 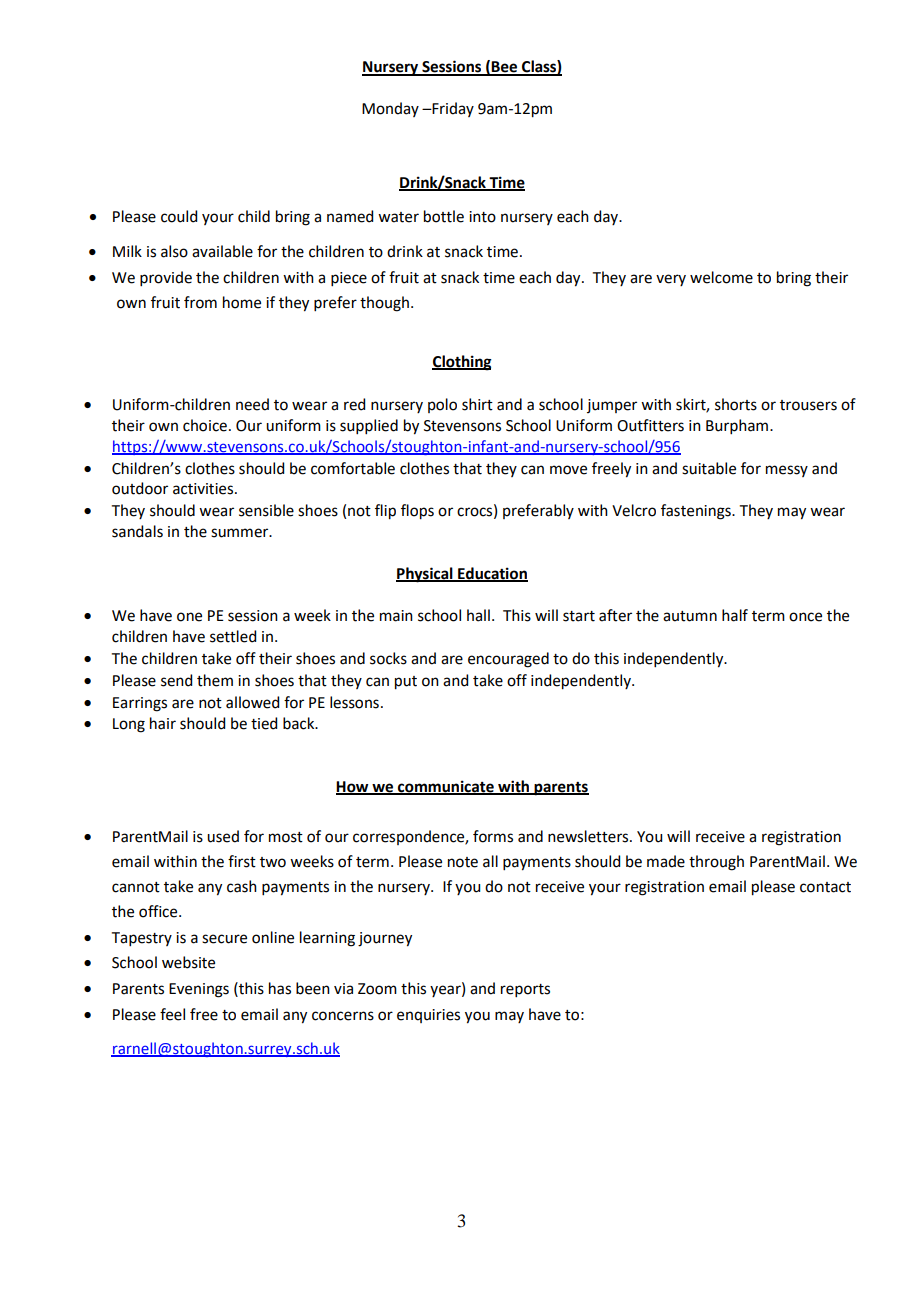 What do you see at coordinates (452, 109) in the page?
I see `Friday` at bounding box center [452, 109].
